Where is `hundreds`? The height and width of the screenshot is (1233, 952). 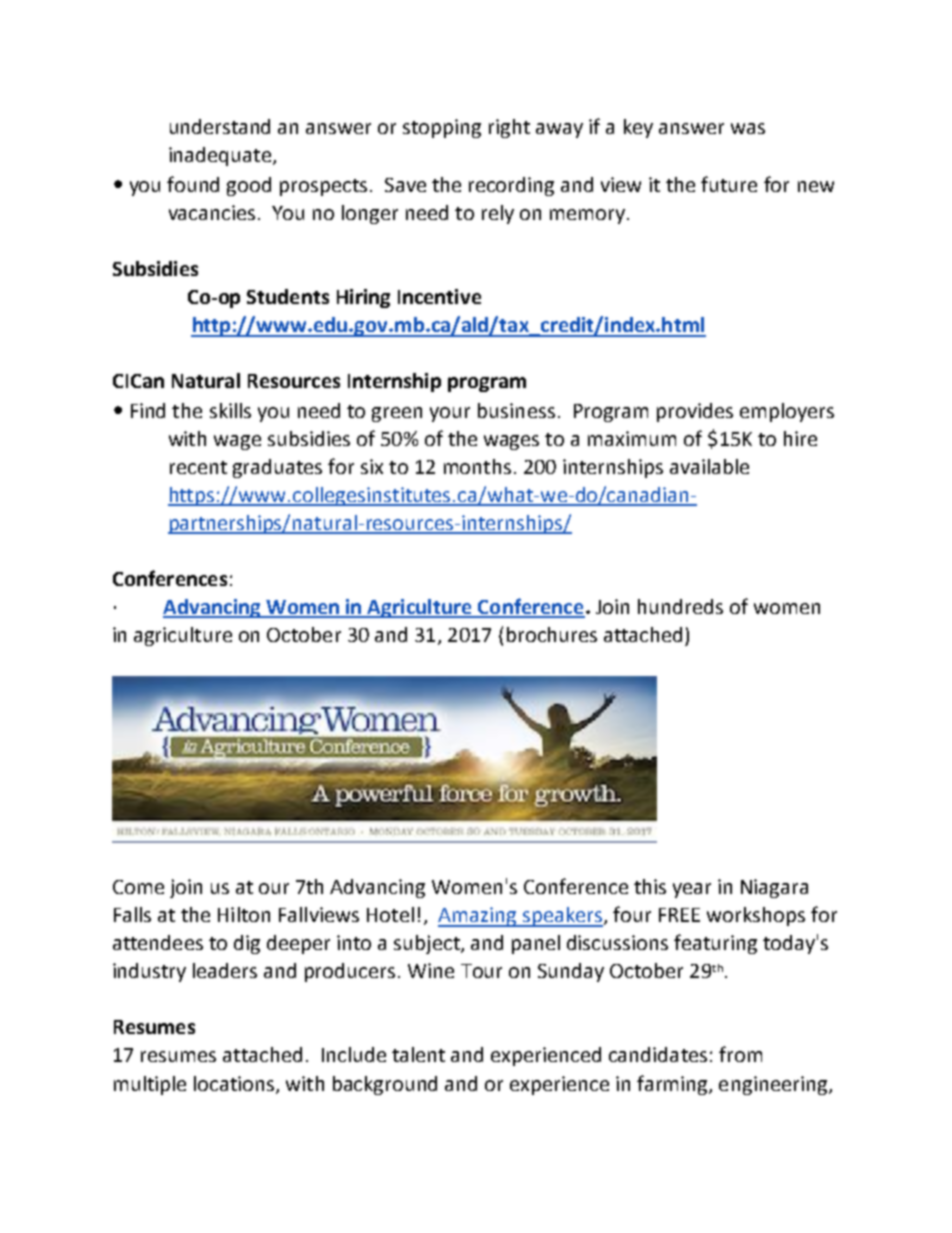 hundreds is located at coordinates (680, 606).
